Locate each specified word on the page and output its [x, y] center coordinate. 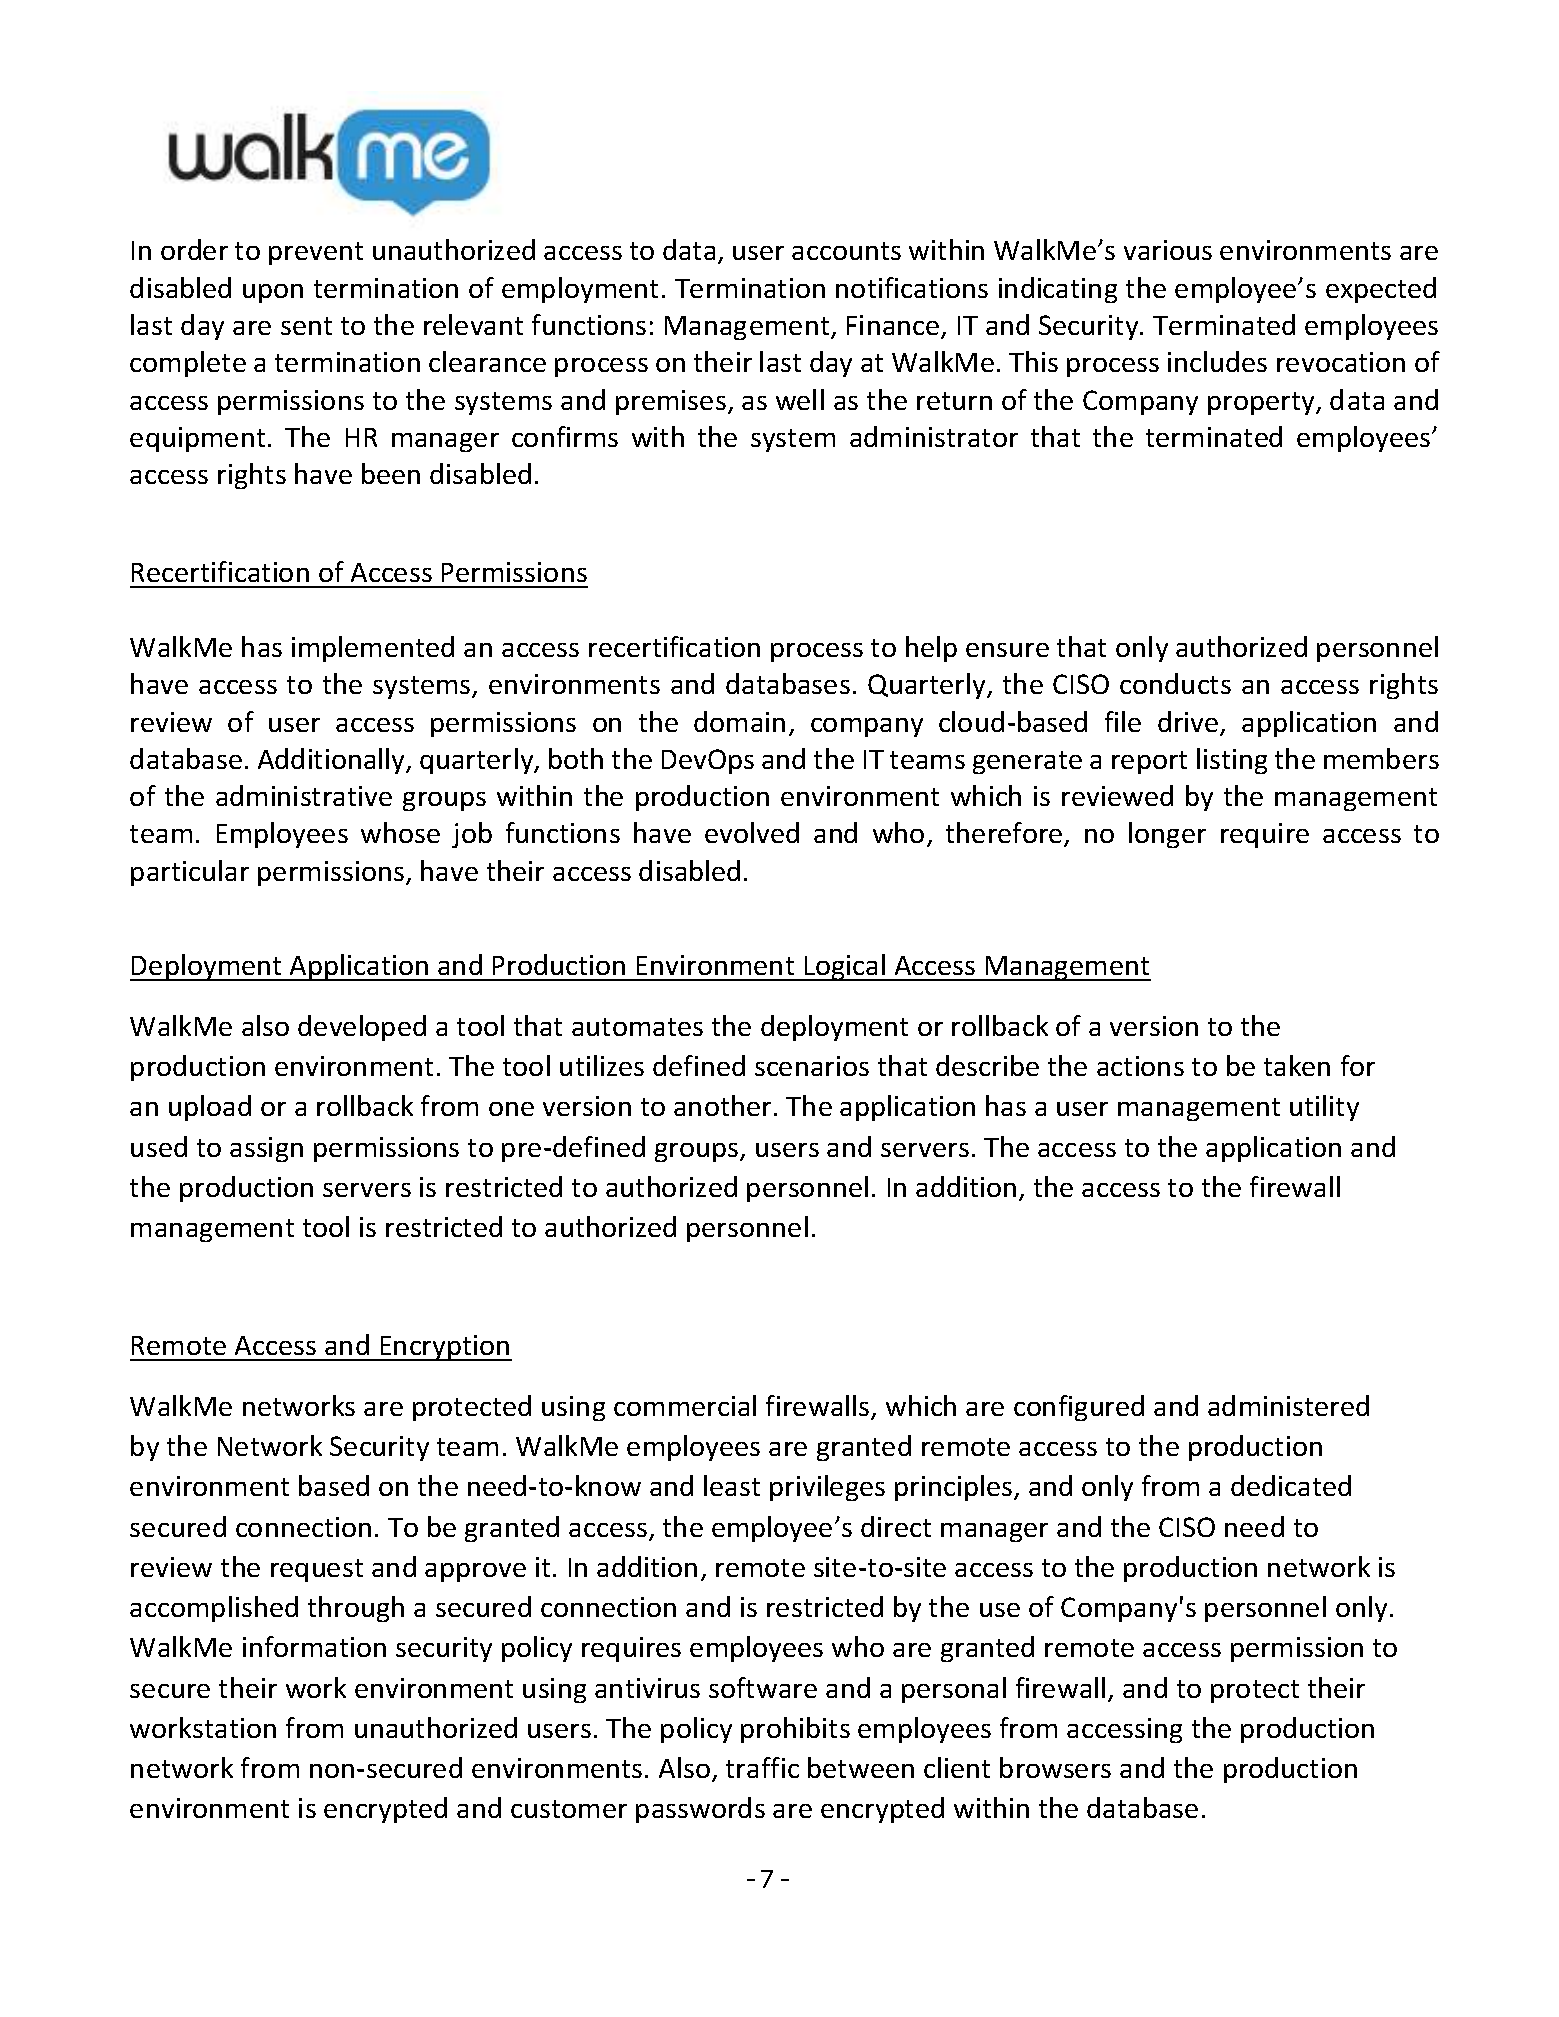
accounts [846, 251]
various [1168, 250]
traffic [762, 1767]
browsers [1055, 1767]
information [314, 1646]
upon [273, 293]
